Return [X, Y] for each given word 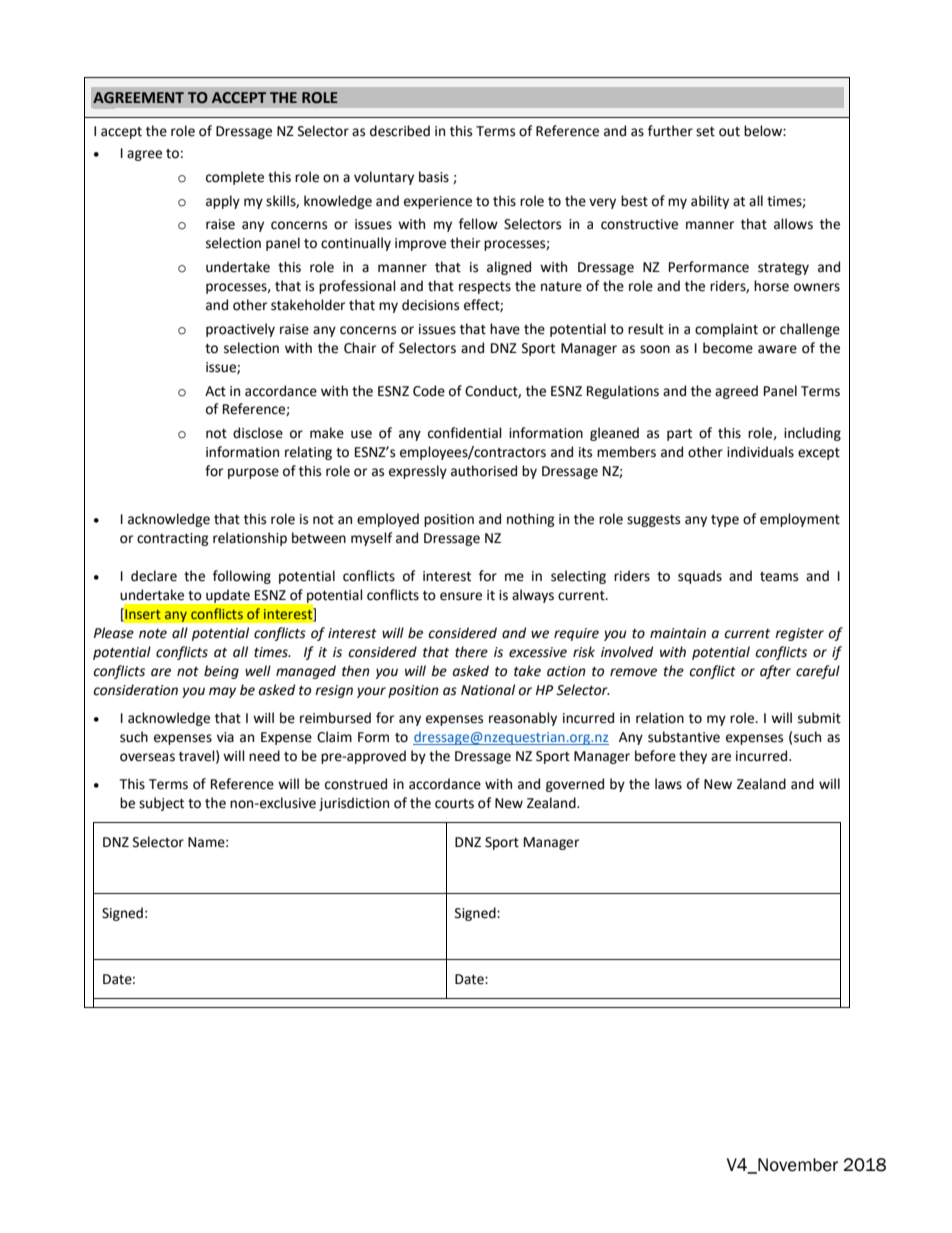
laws [668, 784]
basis [434, 177]
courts [454, 804]
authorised [484, 471]
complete [235, 178]
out [729, 132]
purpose [253, 473]
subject [161, 804]
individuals [760, 452]
